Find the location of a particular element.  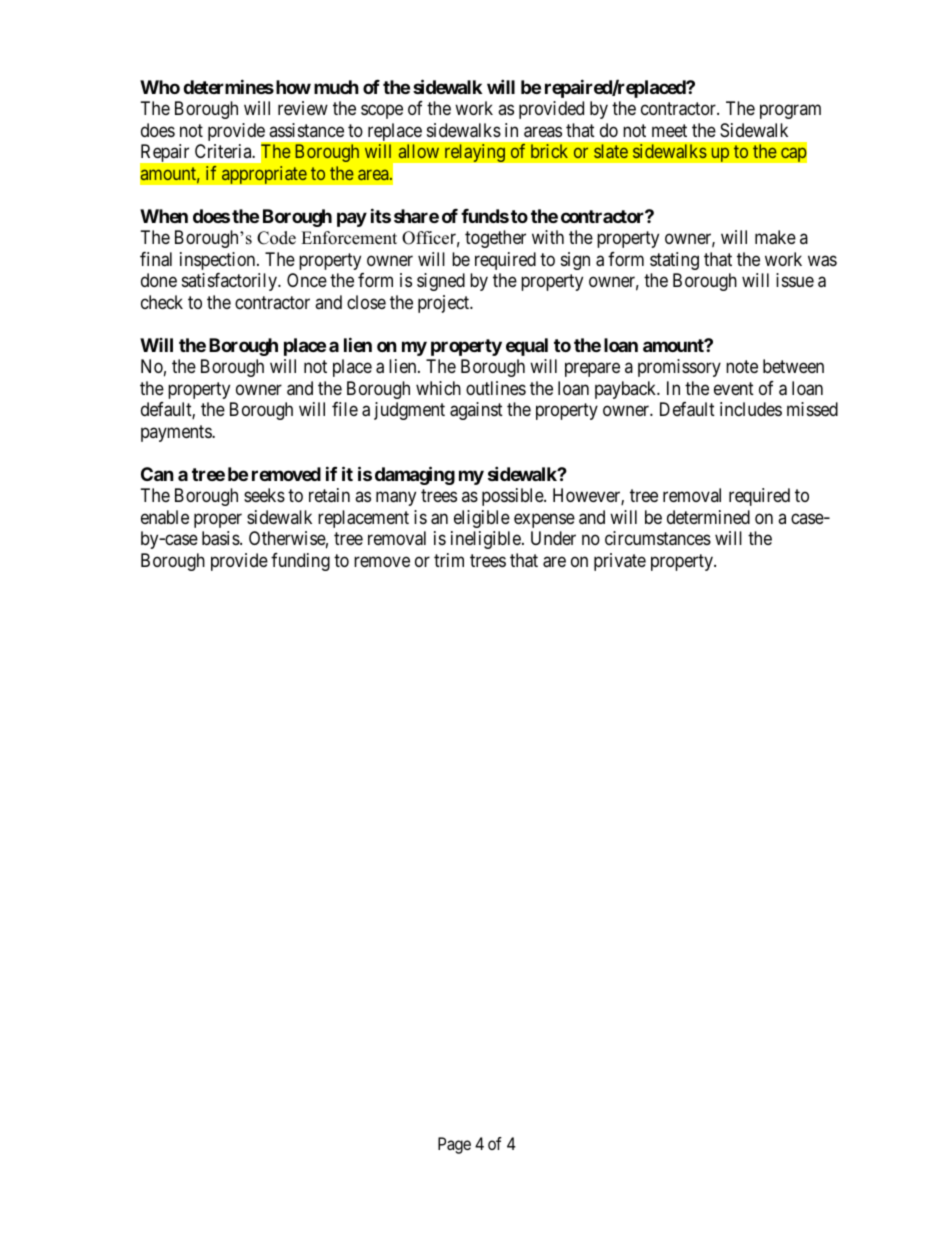

relaying is located at coordinates (475, 153).
